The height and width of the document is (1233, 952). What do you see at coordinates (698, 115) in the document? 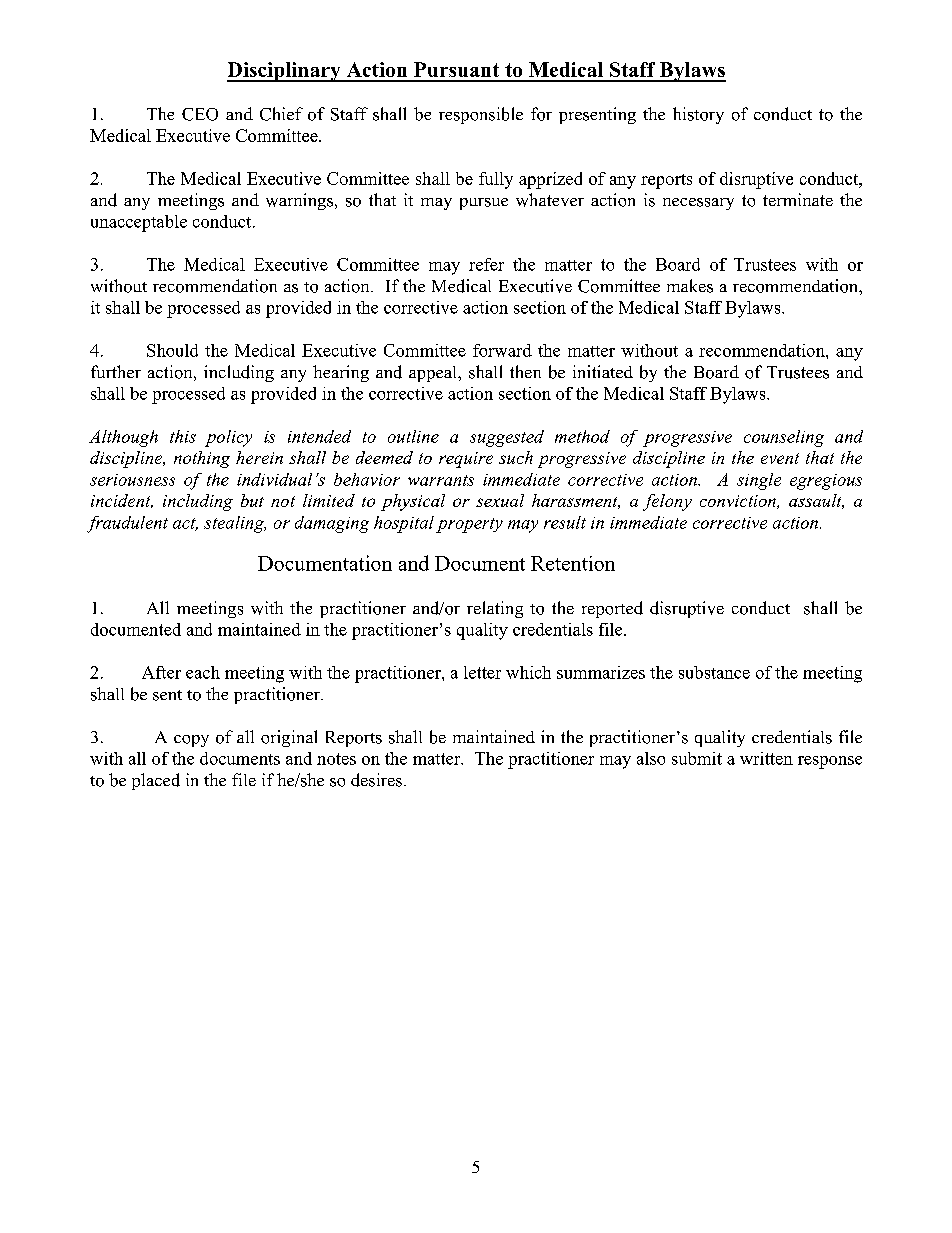
I see `history` at bounding box center [698, 115].
